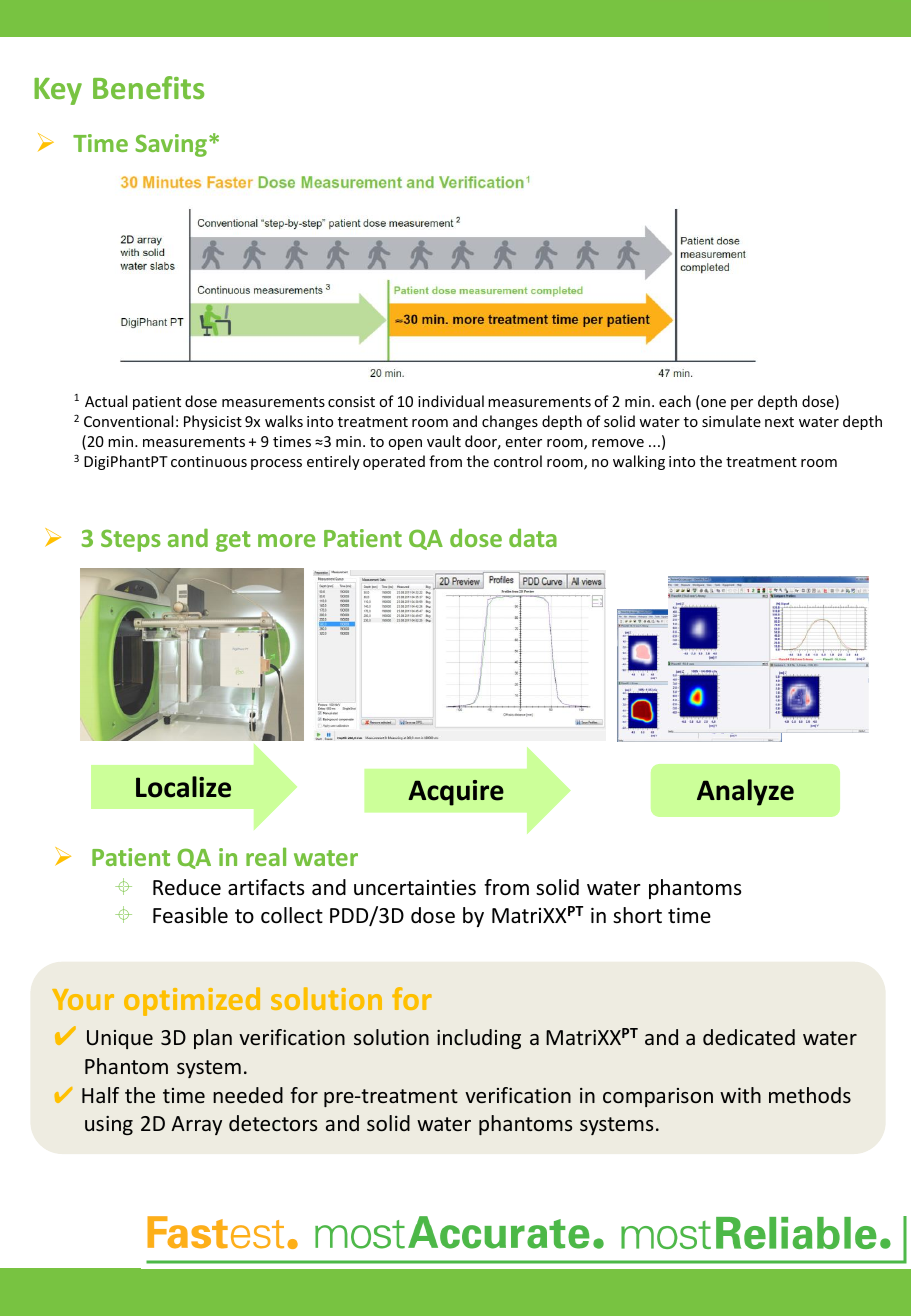 This image has height=1316, width=911. I want to click on walking, so click(639, 462).
